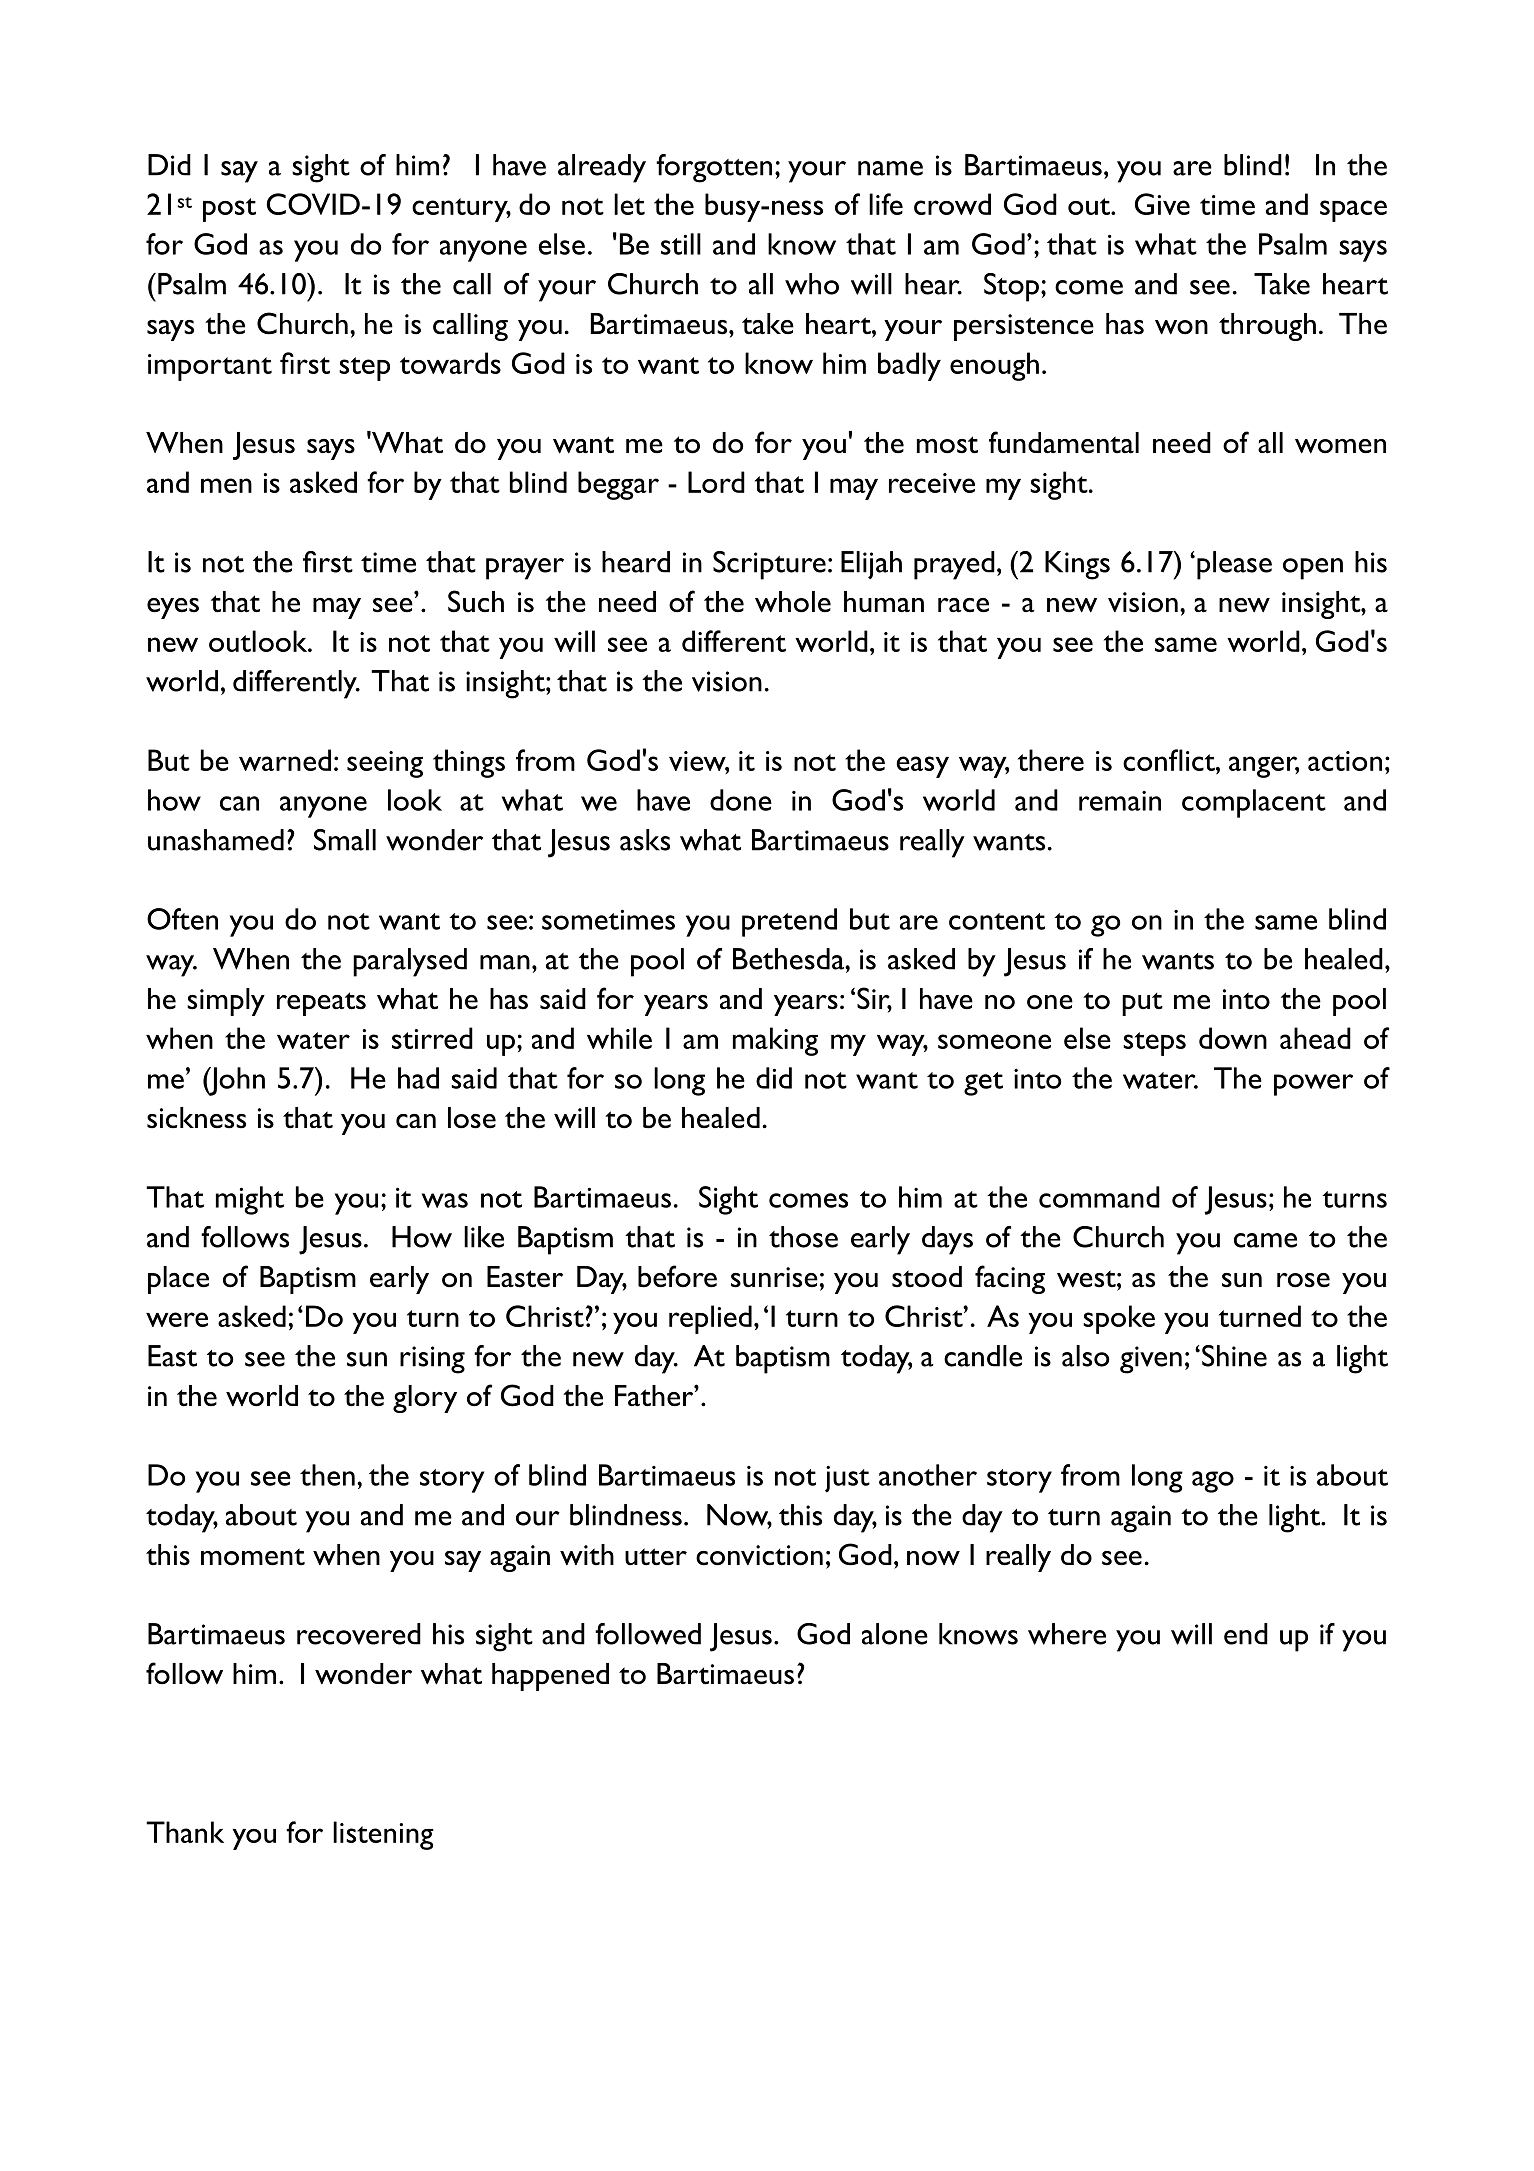 This document has width=1534, height=2171. What do you see at coordinates (775, 1041) in the document?
I see `making` at bounding box center [775, 1041].
